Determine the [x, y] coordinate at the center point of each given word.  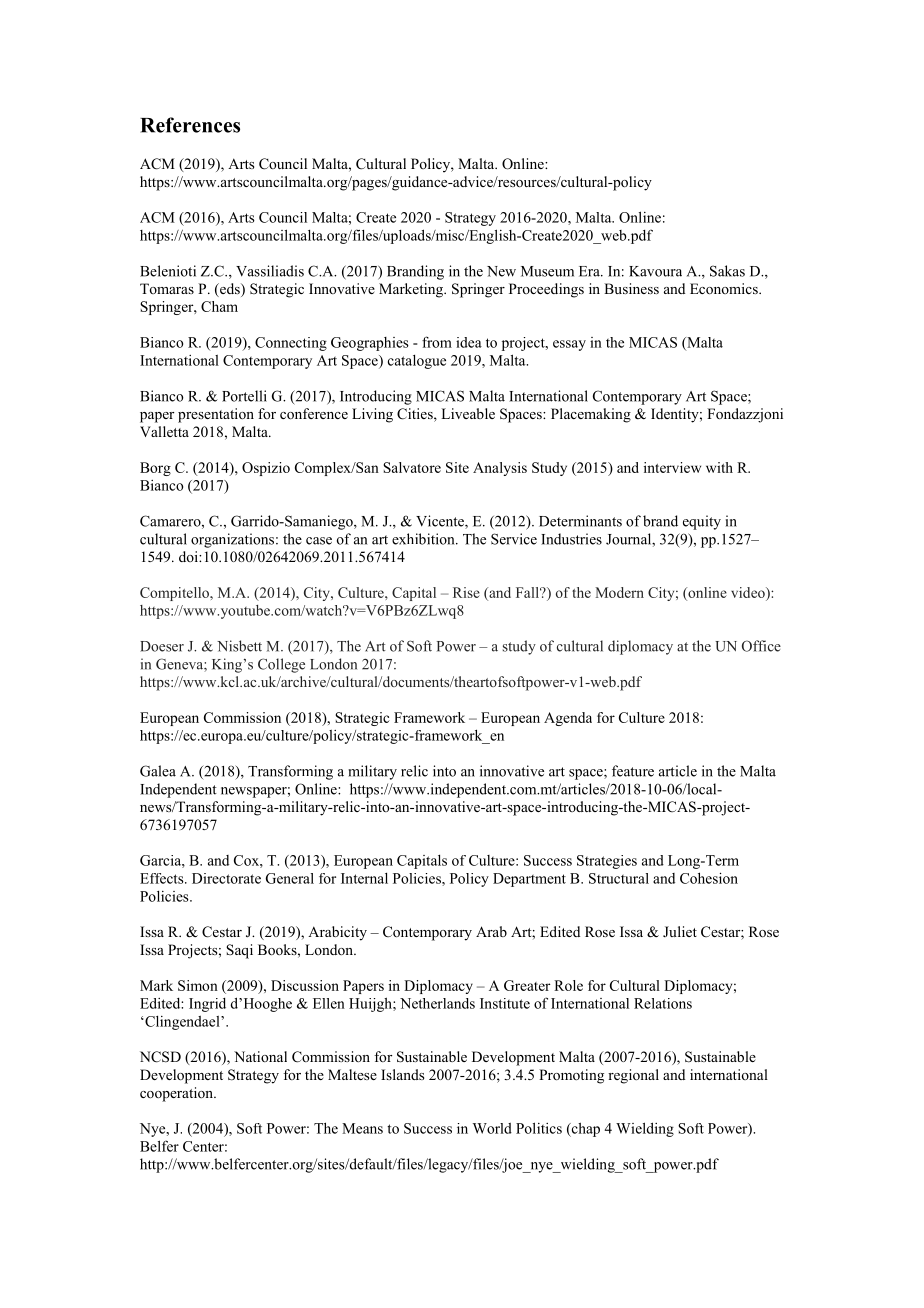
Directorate [226, 878]
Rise [466, 592]
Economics [725, 289]
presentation [216, 415]
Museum [547, 271]
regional [633, 1076]
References [190, 125]
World [492, 1128]
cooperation [177, 1094]
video [749, 592]
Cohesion [709, 878]
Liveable [468, 413]
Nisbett [239, 646]
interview [672, 467]
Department [529, 880]
